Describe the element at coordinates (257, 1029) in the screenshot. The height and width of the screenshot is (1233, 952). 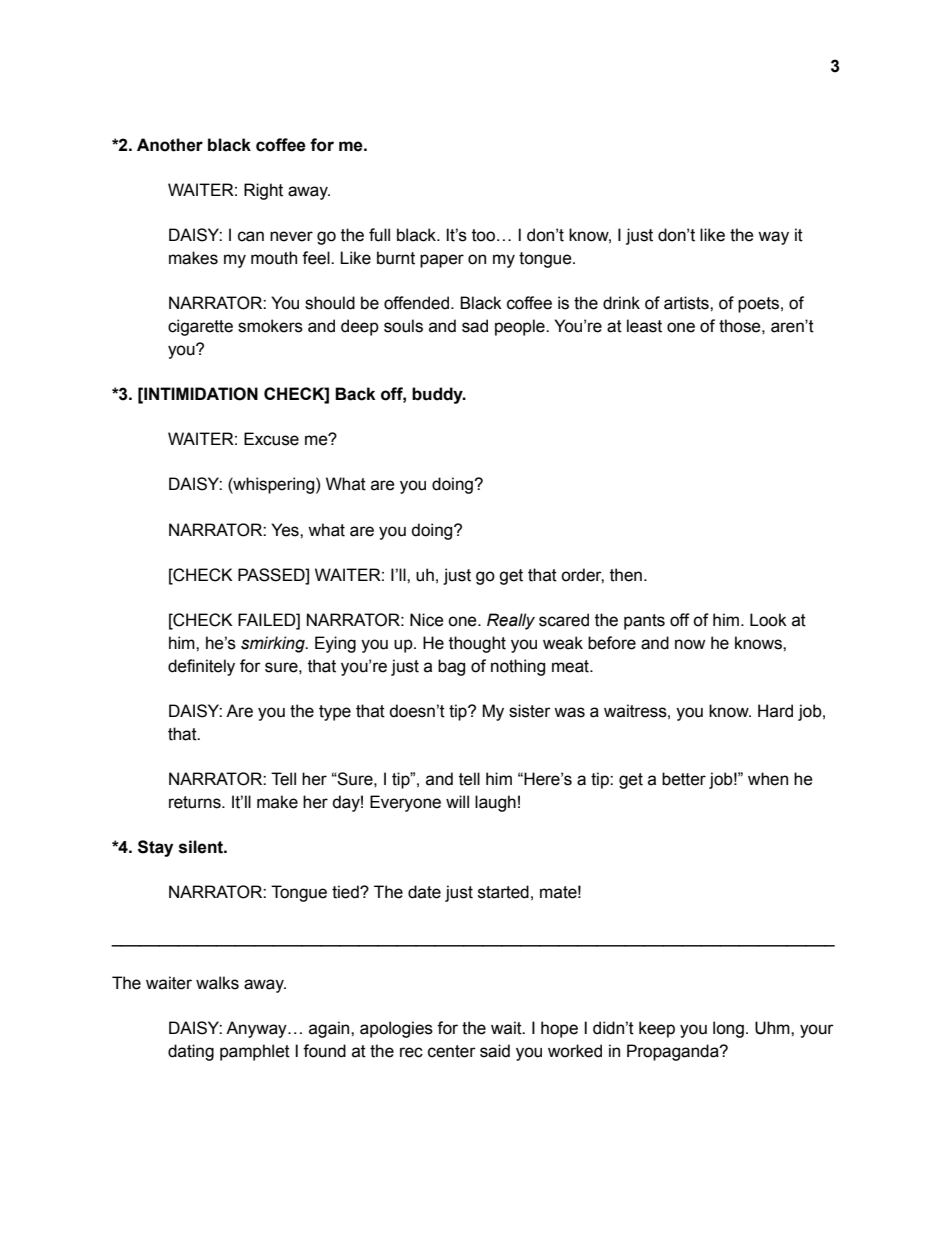
I see `Anyway` at that location.
